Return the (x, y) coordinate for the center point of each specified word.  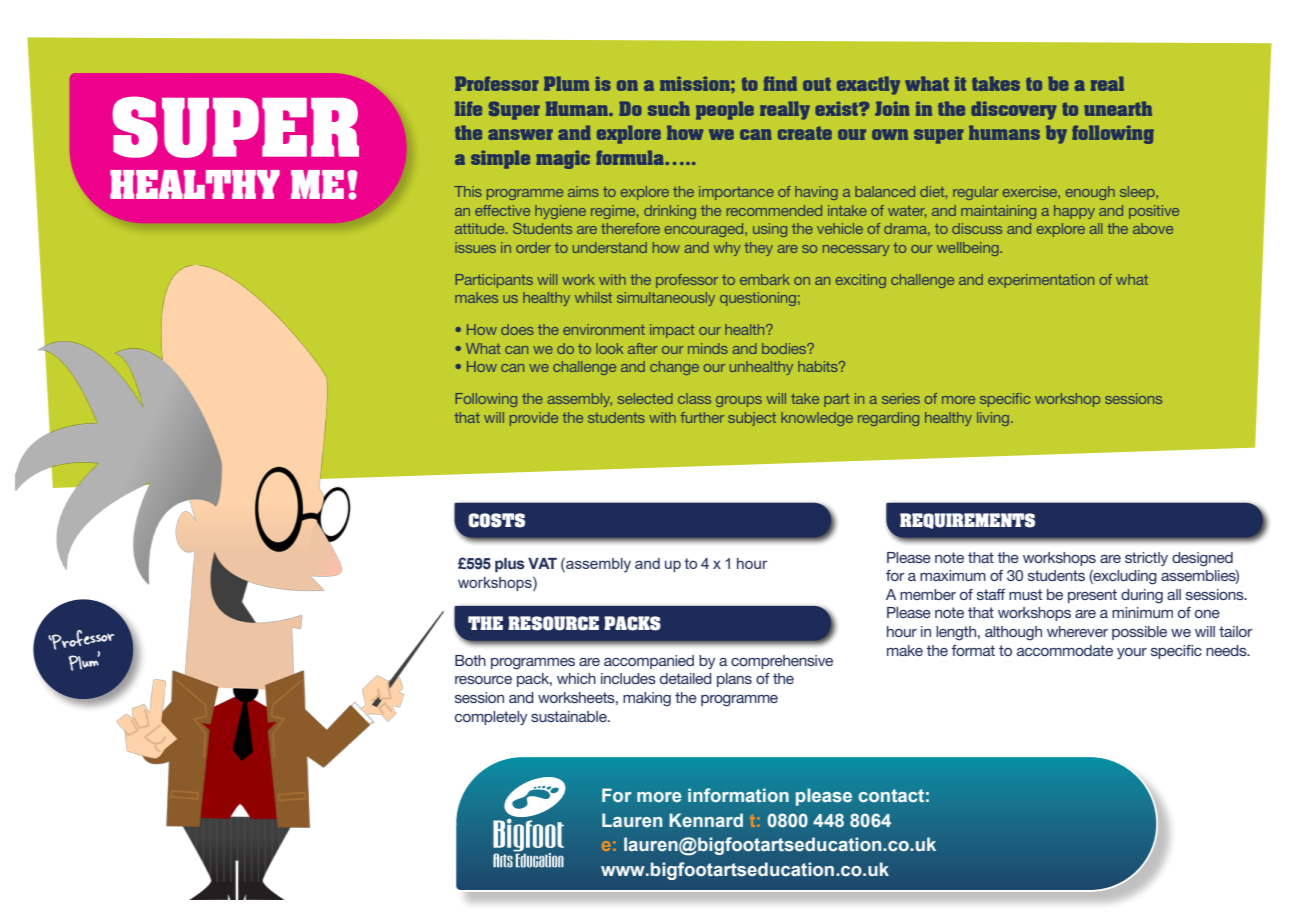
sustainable (570, 716)
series (901, 398)
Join (892, 108)
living (994, 419)
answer (520, 134)
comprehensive (782, 662)
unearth (1118, 108)
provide (534, 419)
